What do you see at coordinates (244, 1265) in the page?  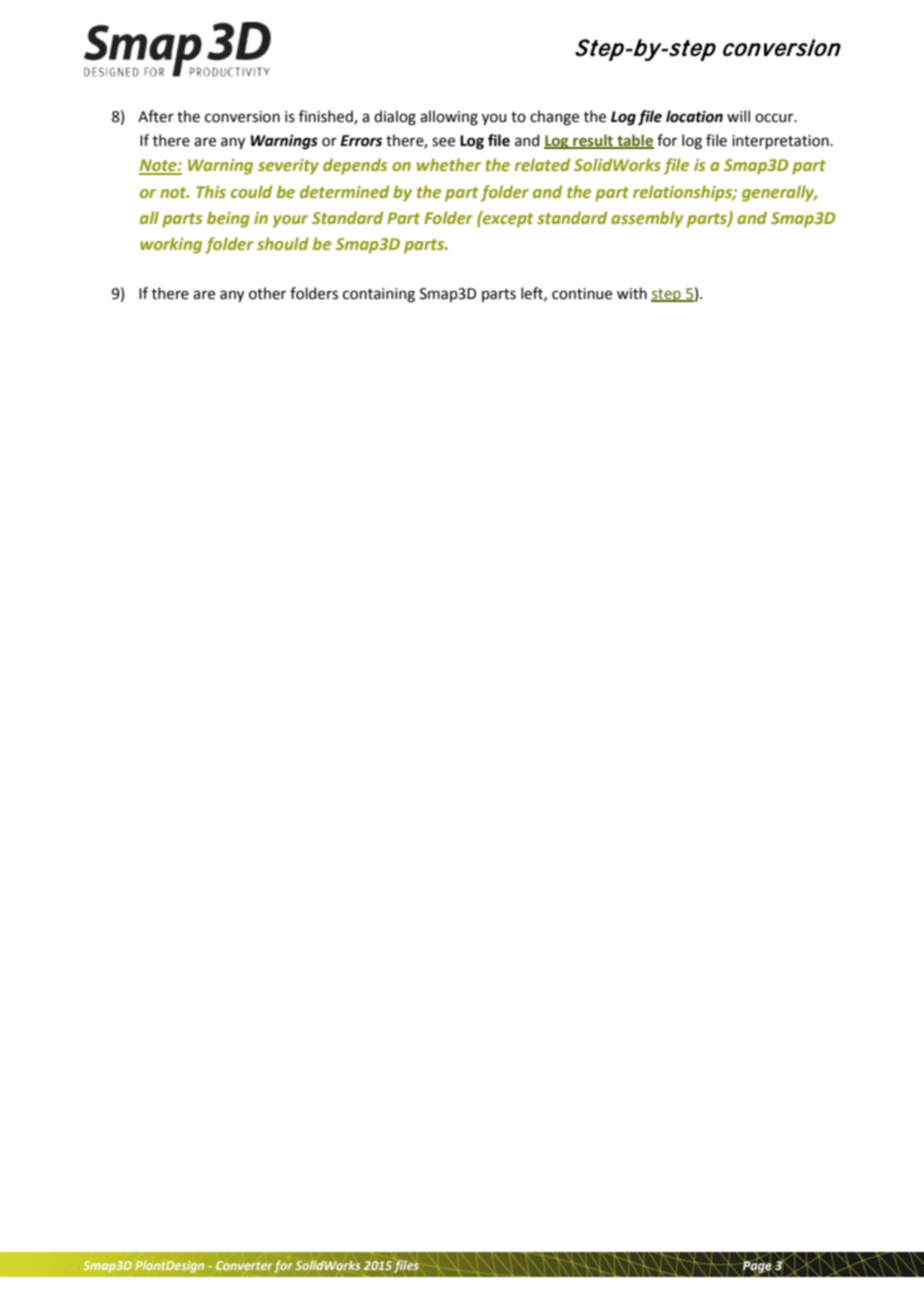 I see `Converter` at bounding box center [244, 1265].
